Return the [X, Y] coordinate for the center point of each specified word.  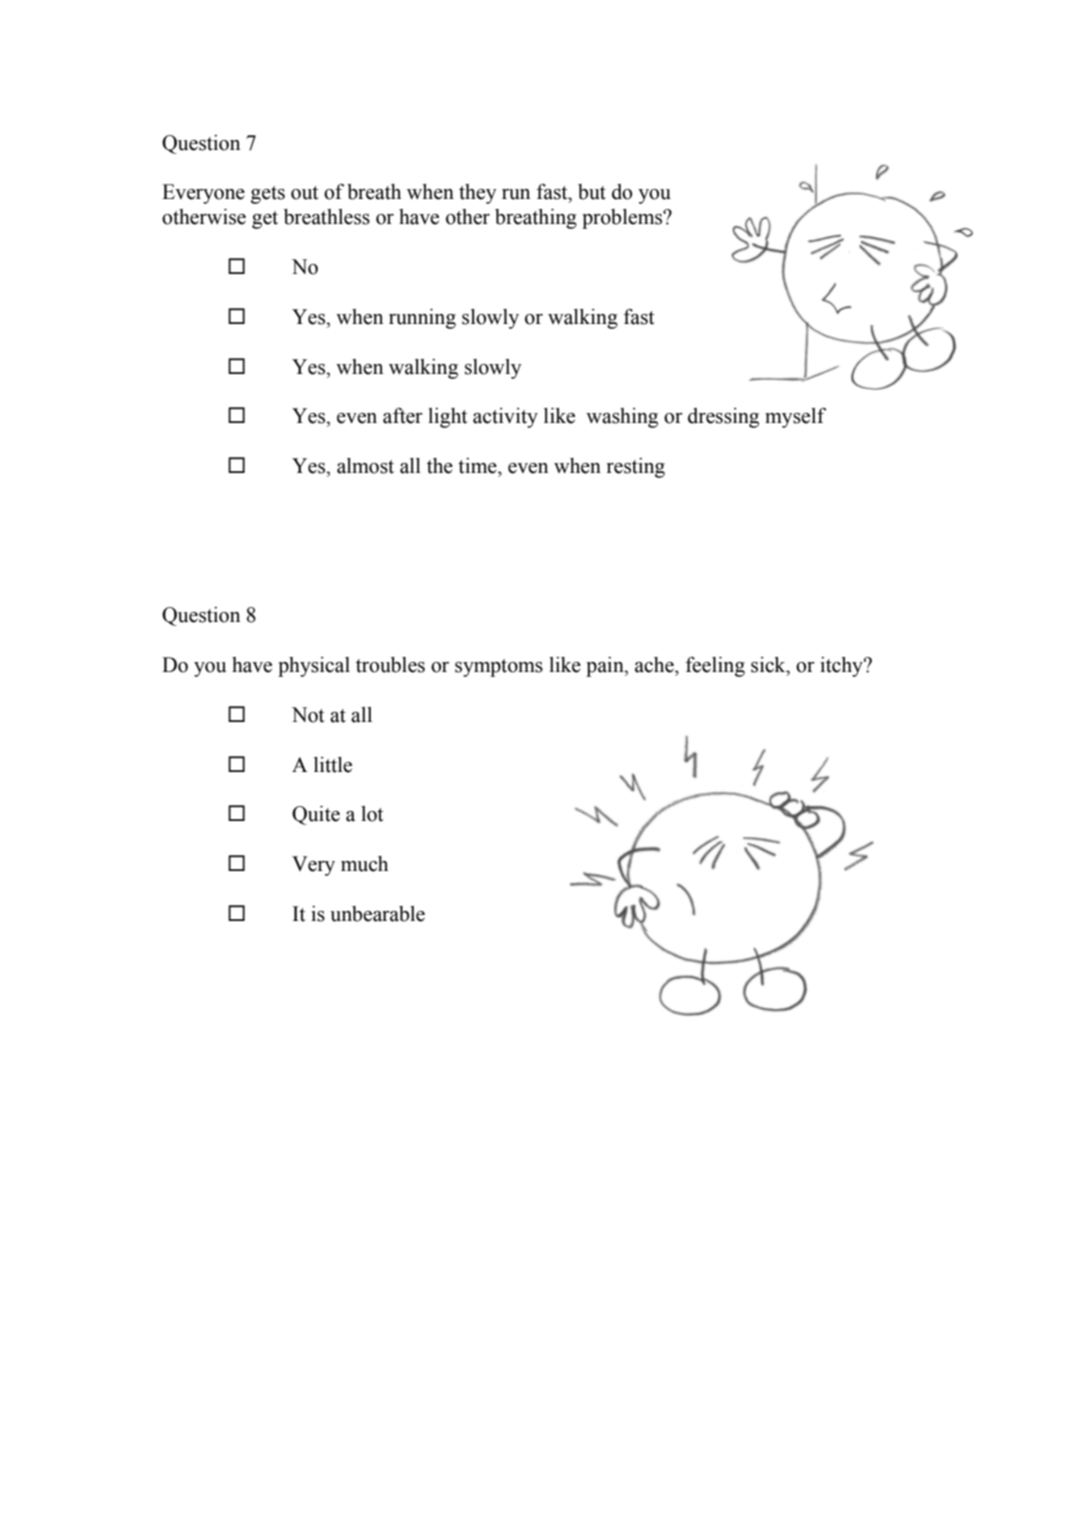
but [592, 192]
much [364, 864]
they [477, 194]
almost [365, 466]
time [478, 466]
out [304, 193]
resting [636, 468]
